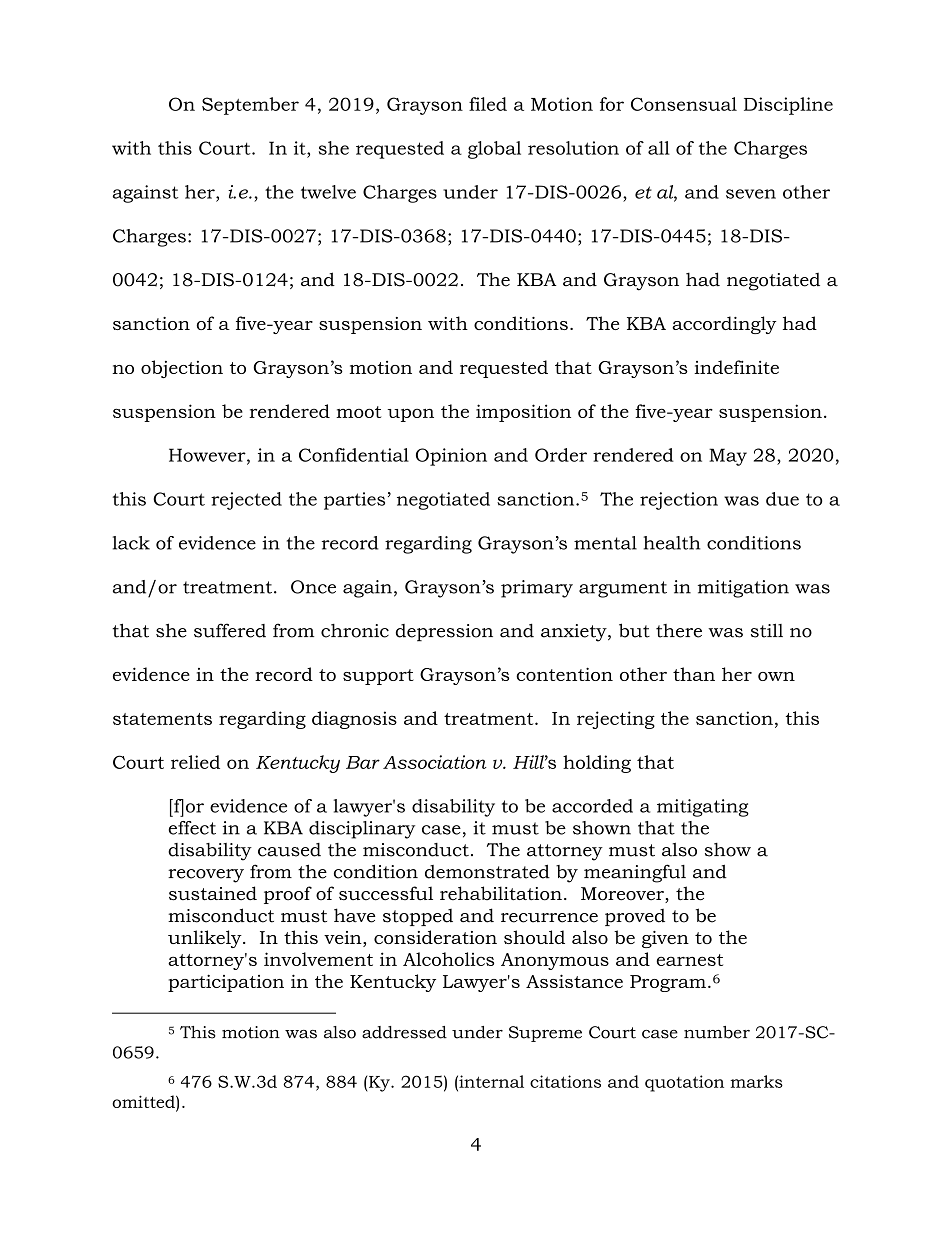  Describe the element at coordinates (144, 1101) in the screenshot. I see `omitted` at that location.
